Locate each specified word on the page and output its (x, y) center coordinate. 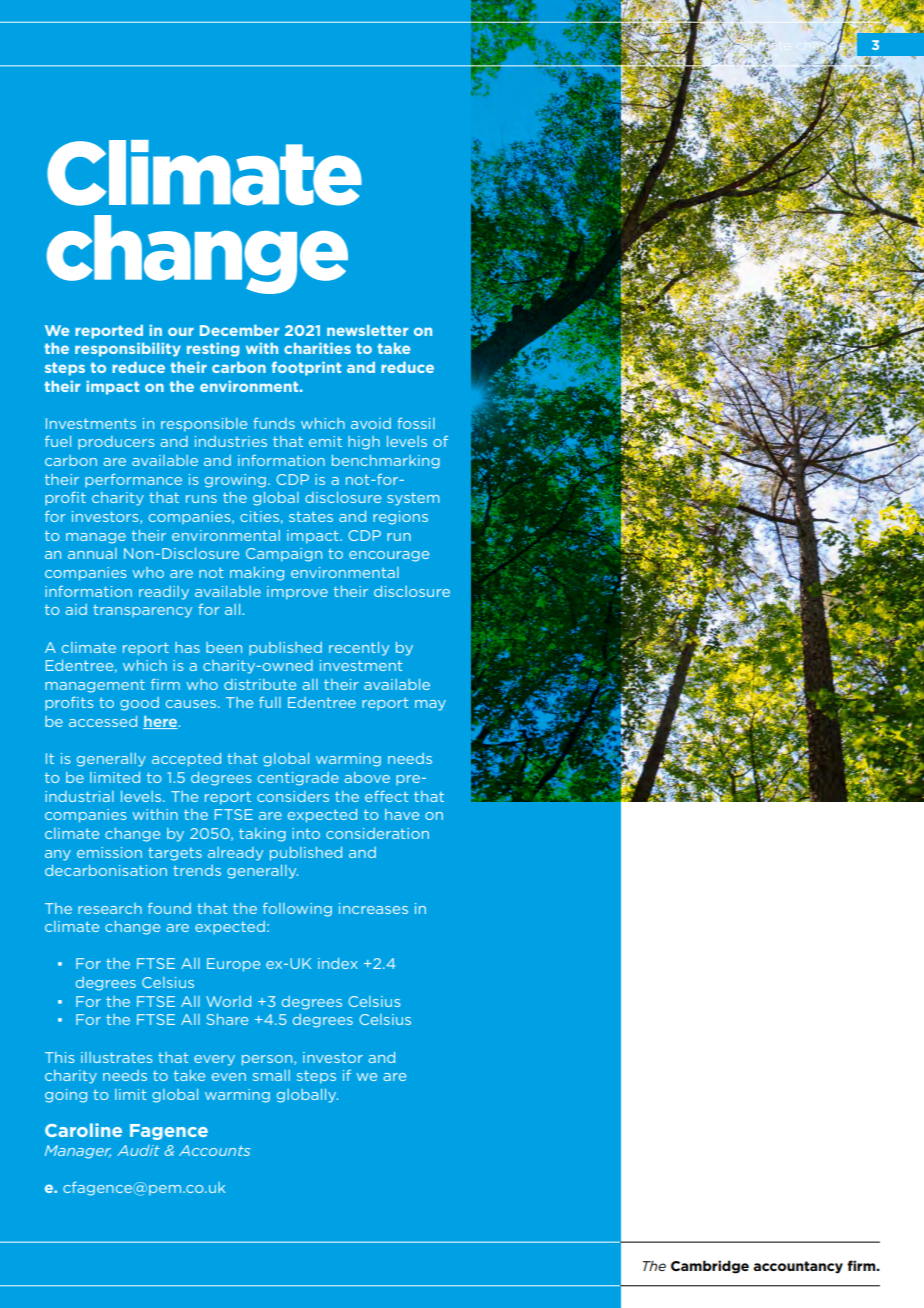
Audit (138, 1150)
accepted (186, 760)
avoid (371, 423)
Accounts (214, 1150)
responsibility (128, 350)
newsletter (367, 330)
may (430, 705)
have (402, 814)
